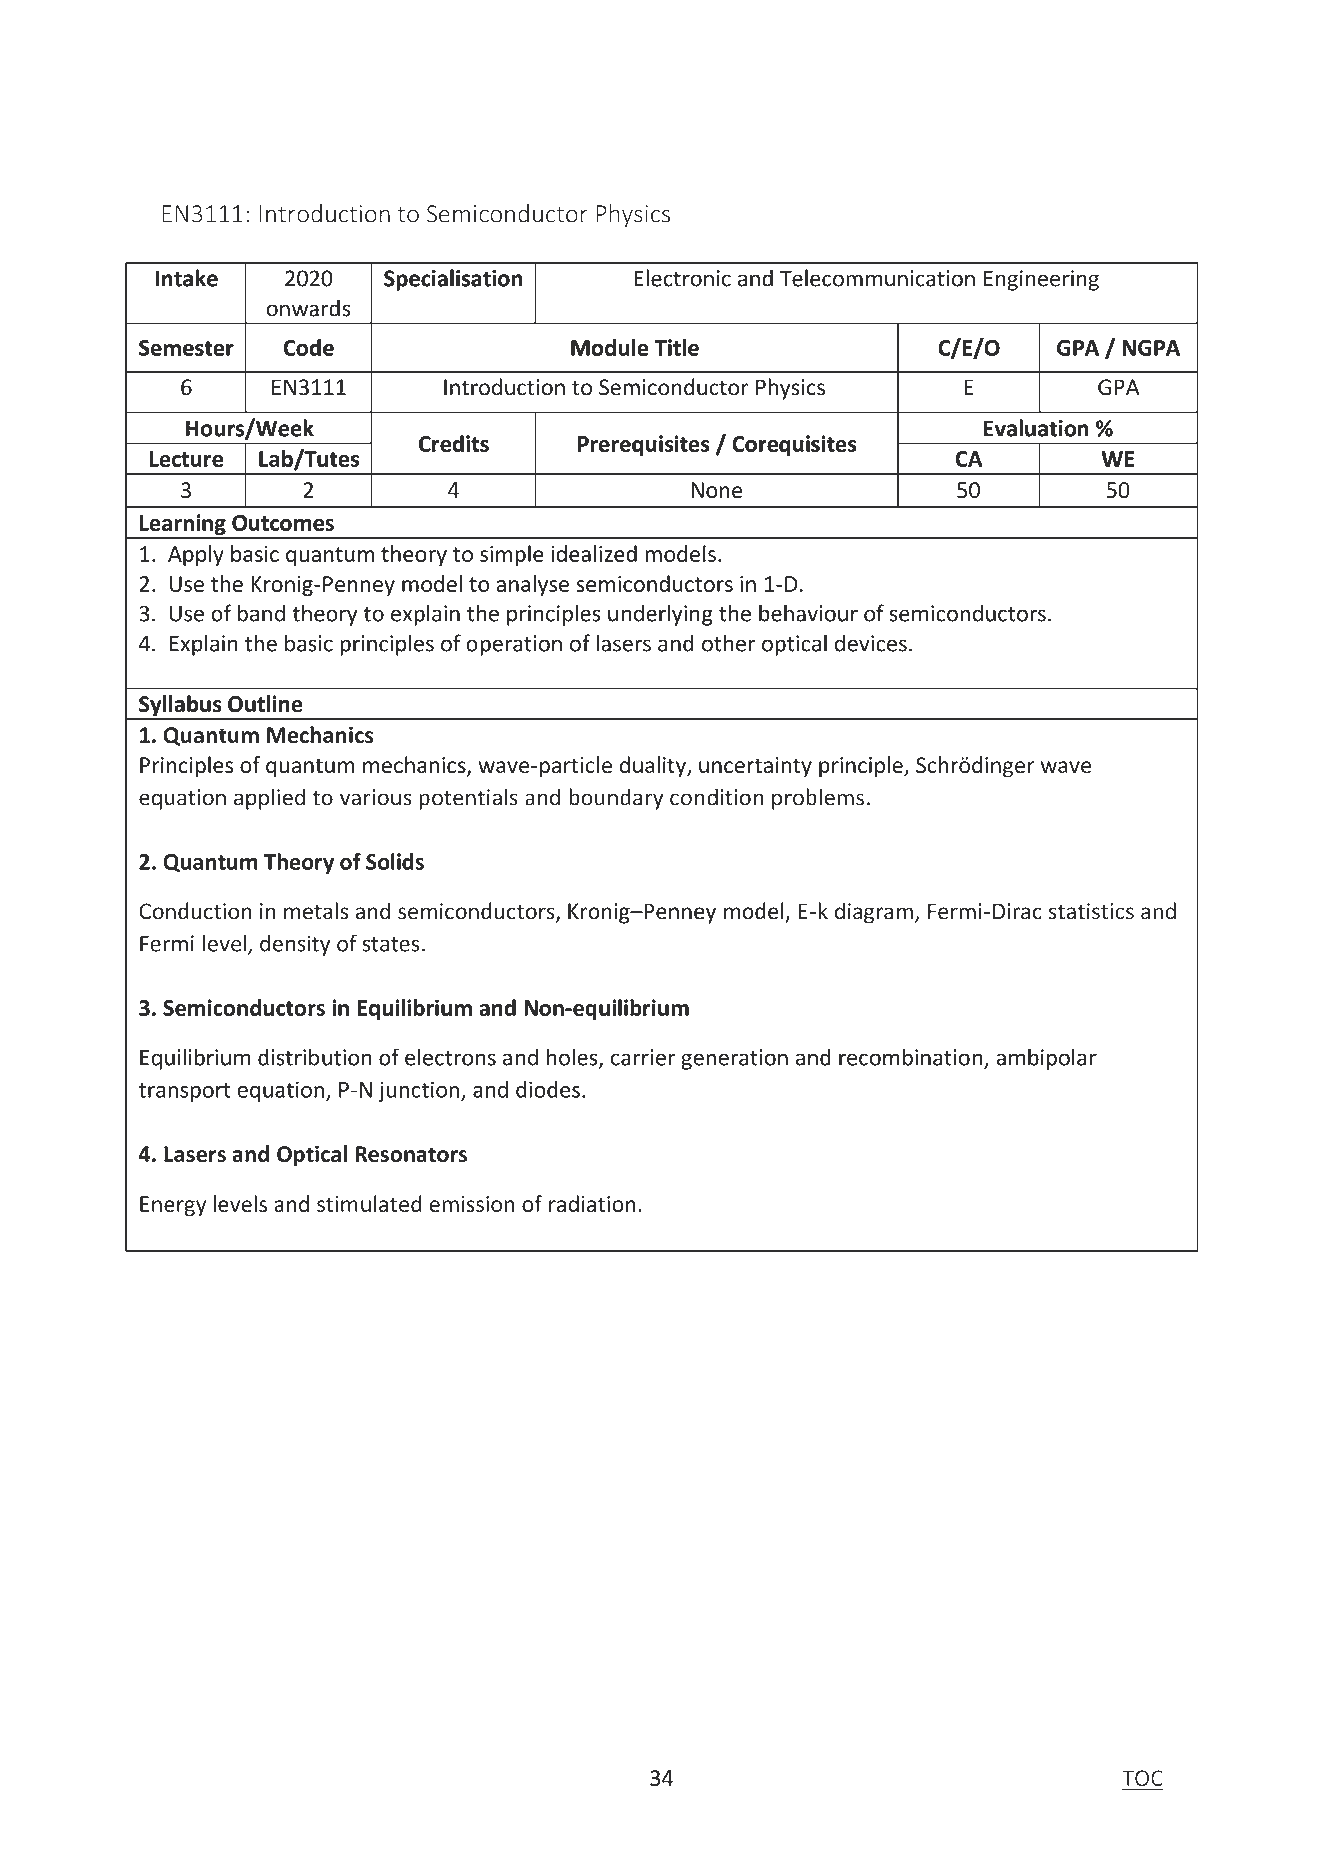  What do you see at coordinates (616, 799) in the image?
I see `boundary` at bounding box center [616, 799].
